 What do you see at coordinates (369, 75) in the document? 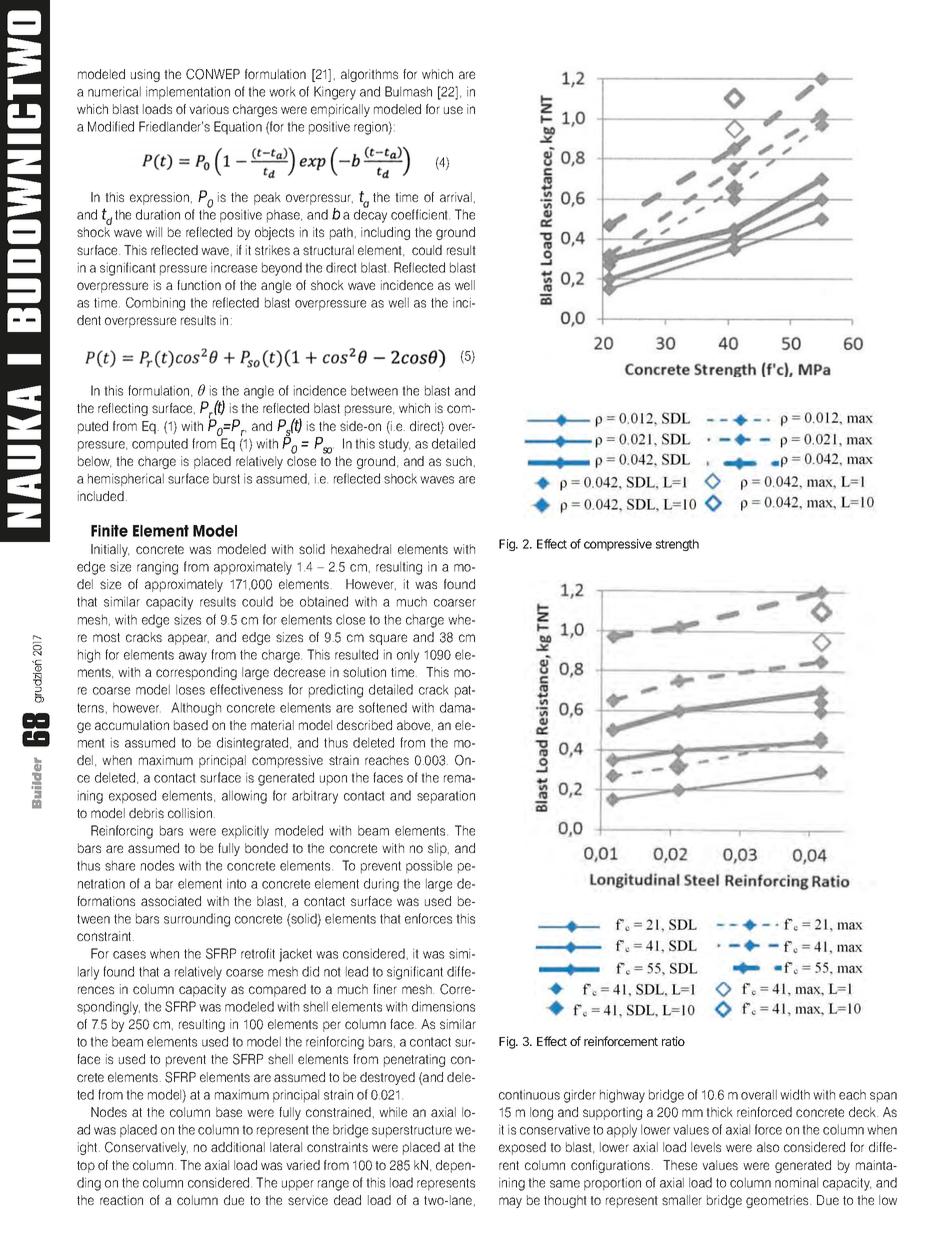
I see `algorithms` at bounding box center [369, 75].
